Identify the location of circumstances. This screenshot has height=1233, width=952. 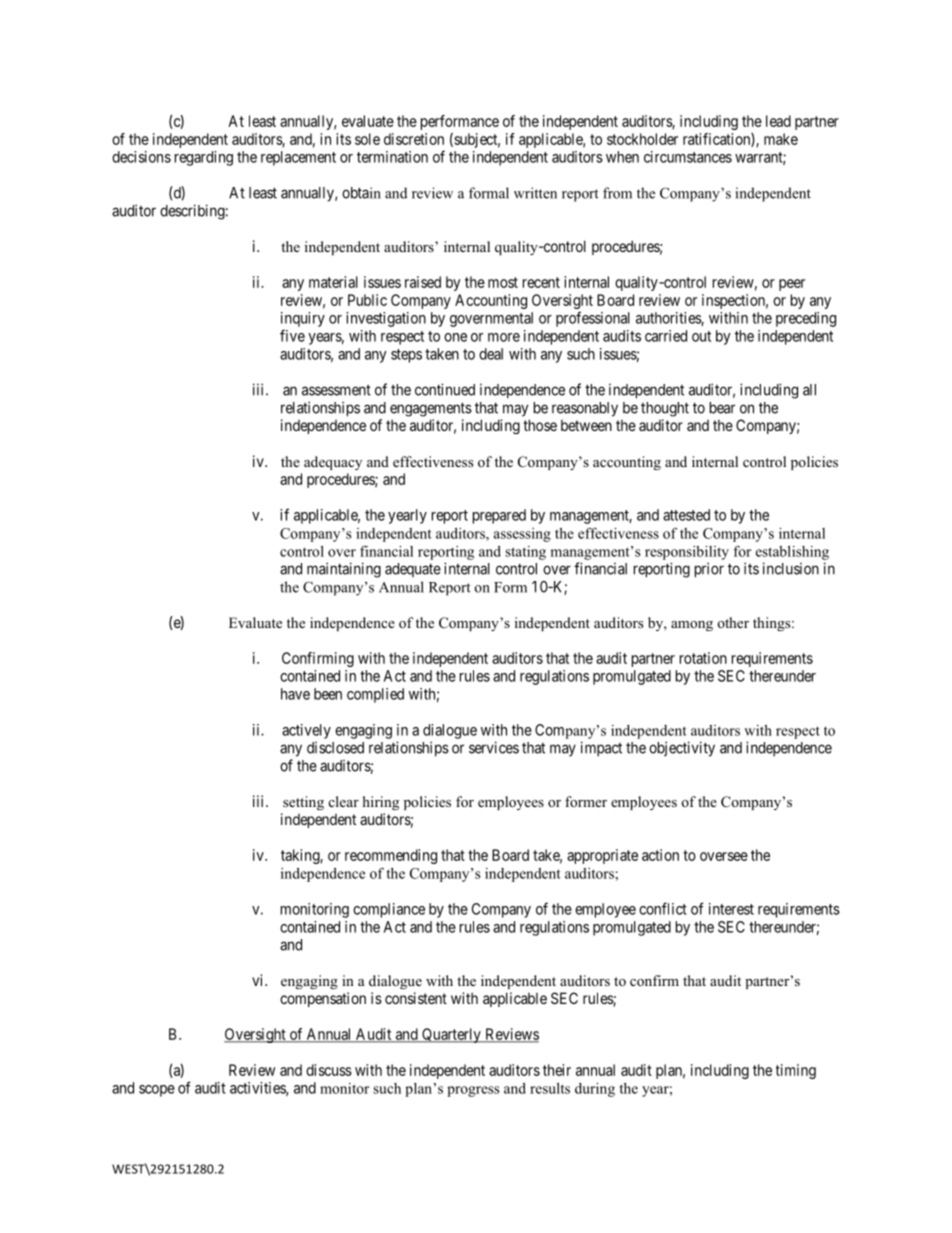
(688, 157).
